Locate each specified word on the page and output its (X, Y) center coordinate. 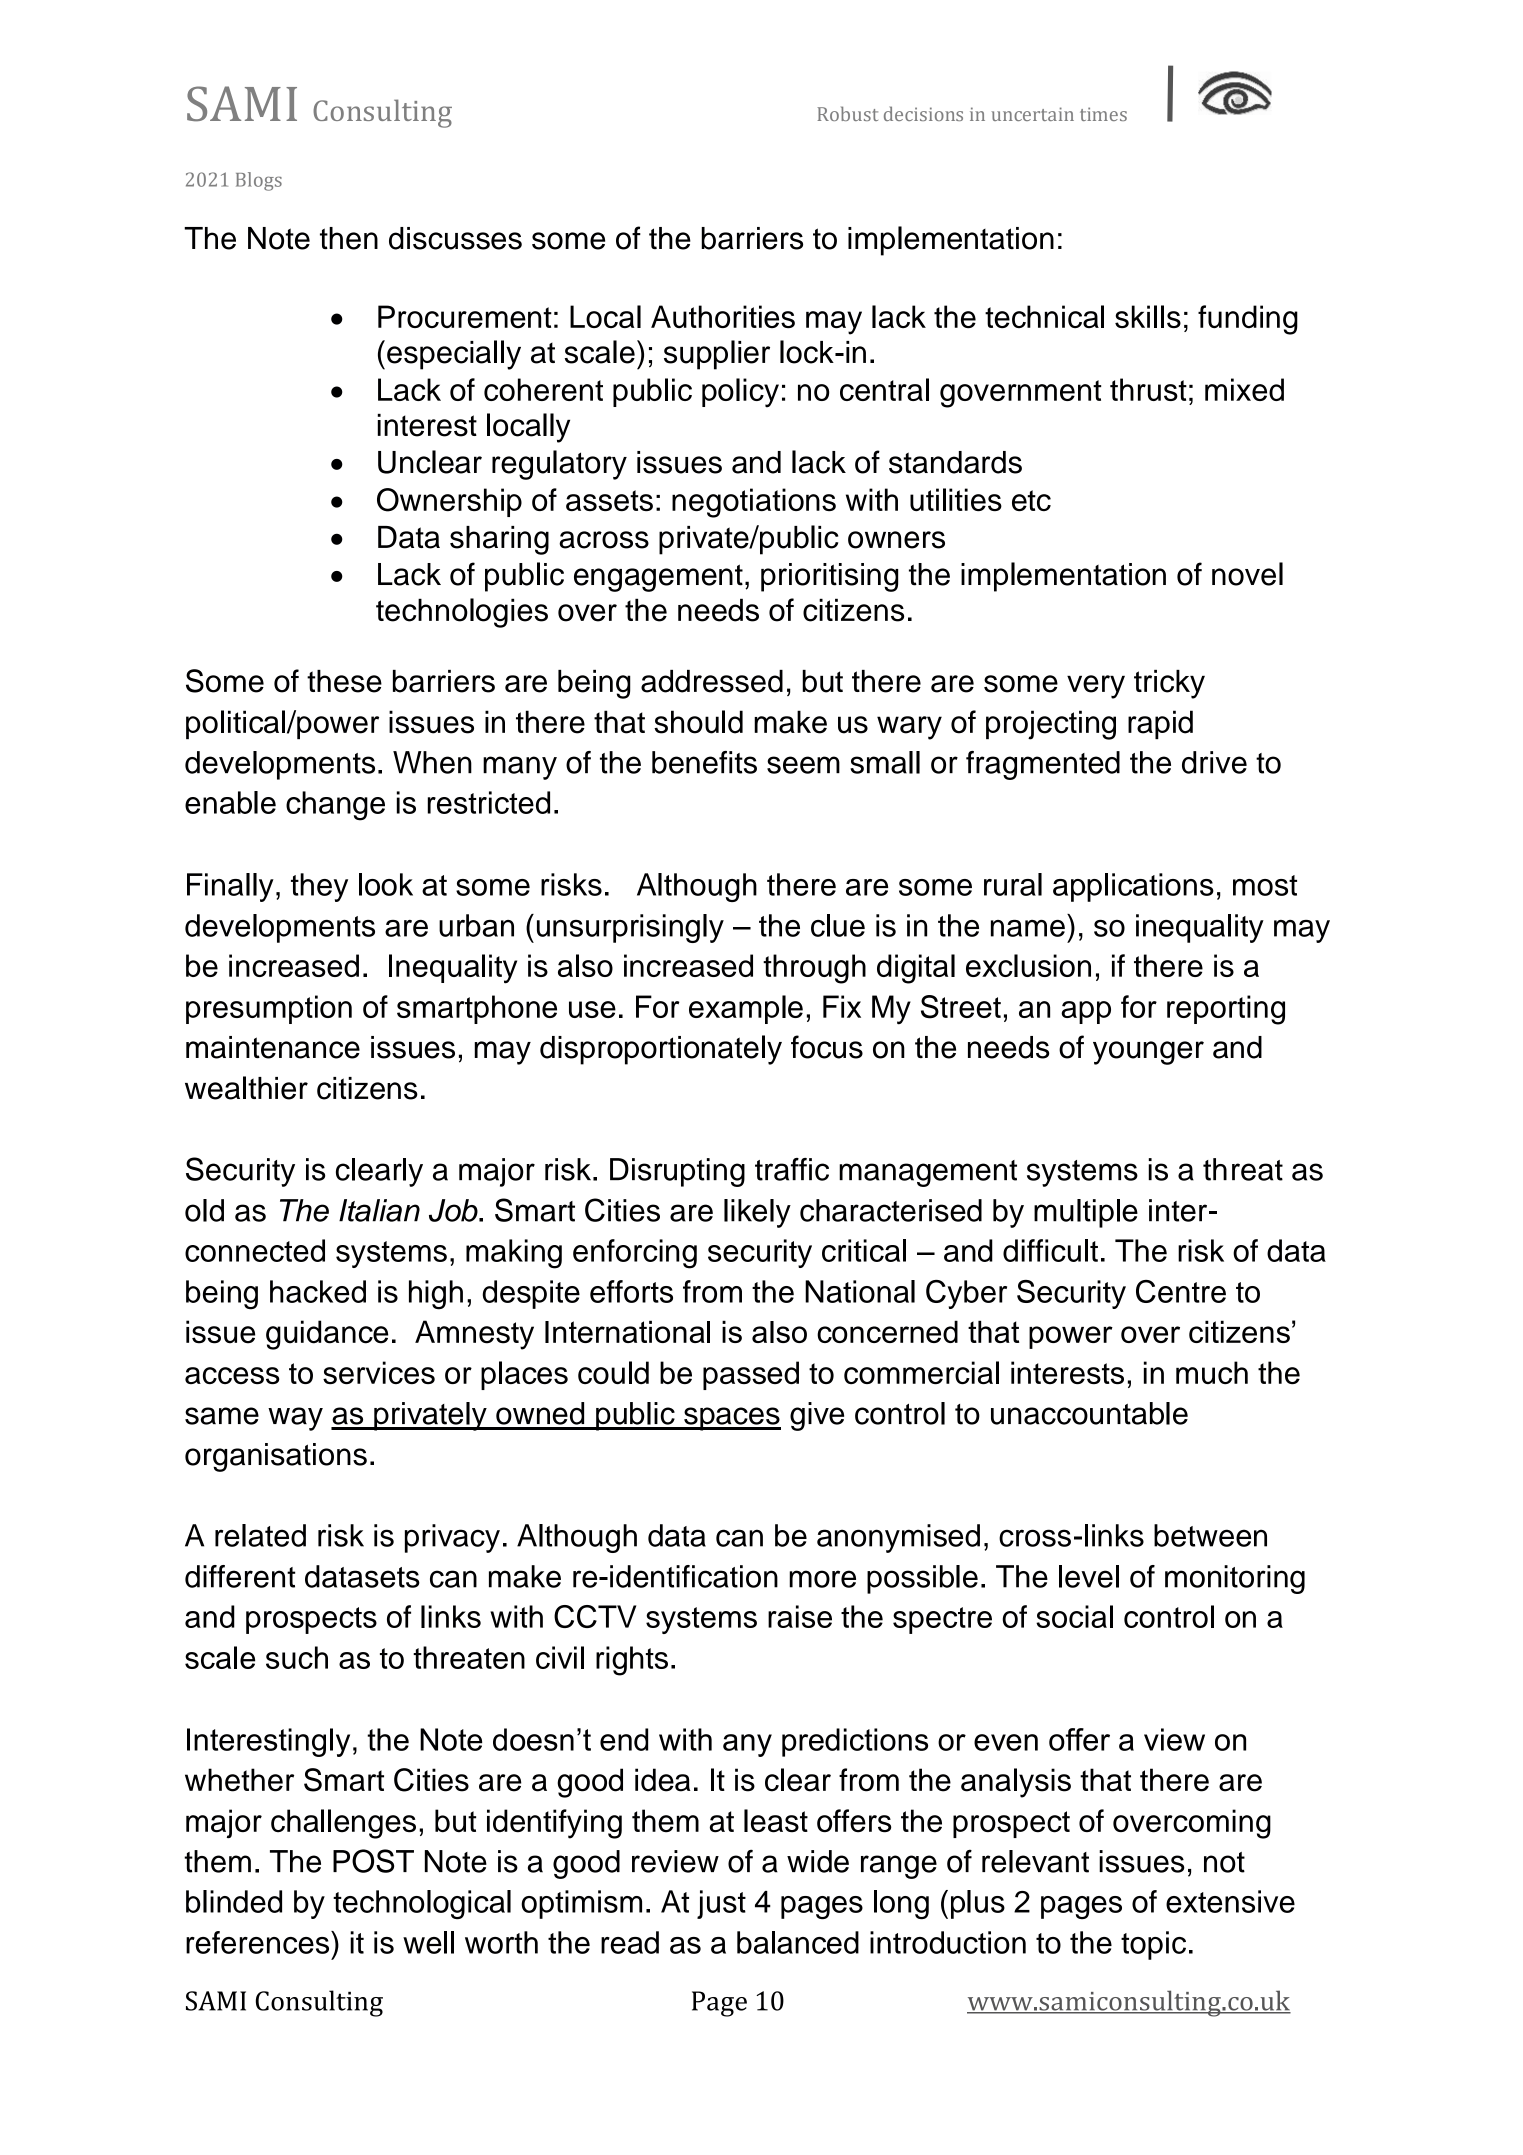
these (344, 681)
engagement (658, 578)
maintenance (273, 1047)
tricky (1169, 684)
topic (1153, 1945)
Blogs (259, 181)
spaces (731, 1419)
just (721, 1904)
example (746, 1009)
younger (1148, 1053)
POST (373, 1861)
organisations (276, 1457)
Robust (847, 113)
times (1103, 114)
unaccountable (1089, 1413)
